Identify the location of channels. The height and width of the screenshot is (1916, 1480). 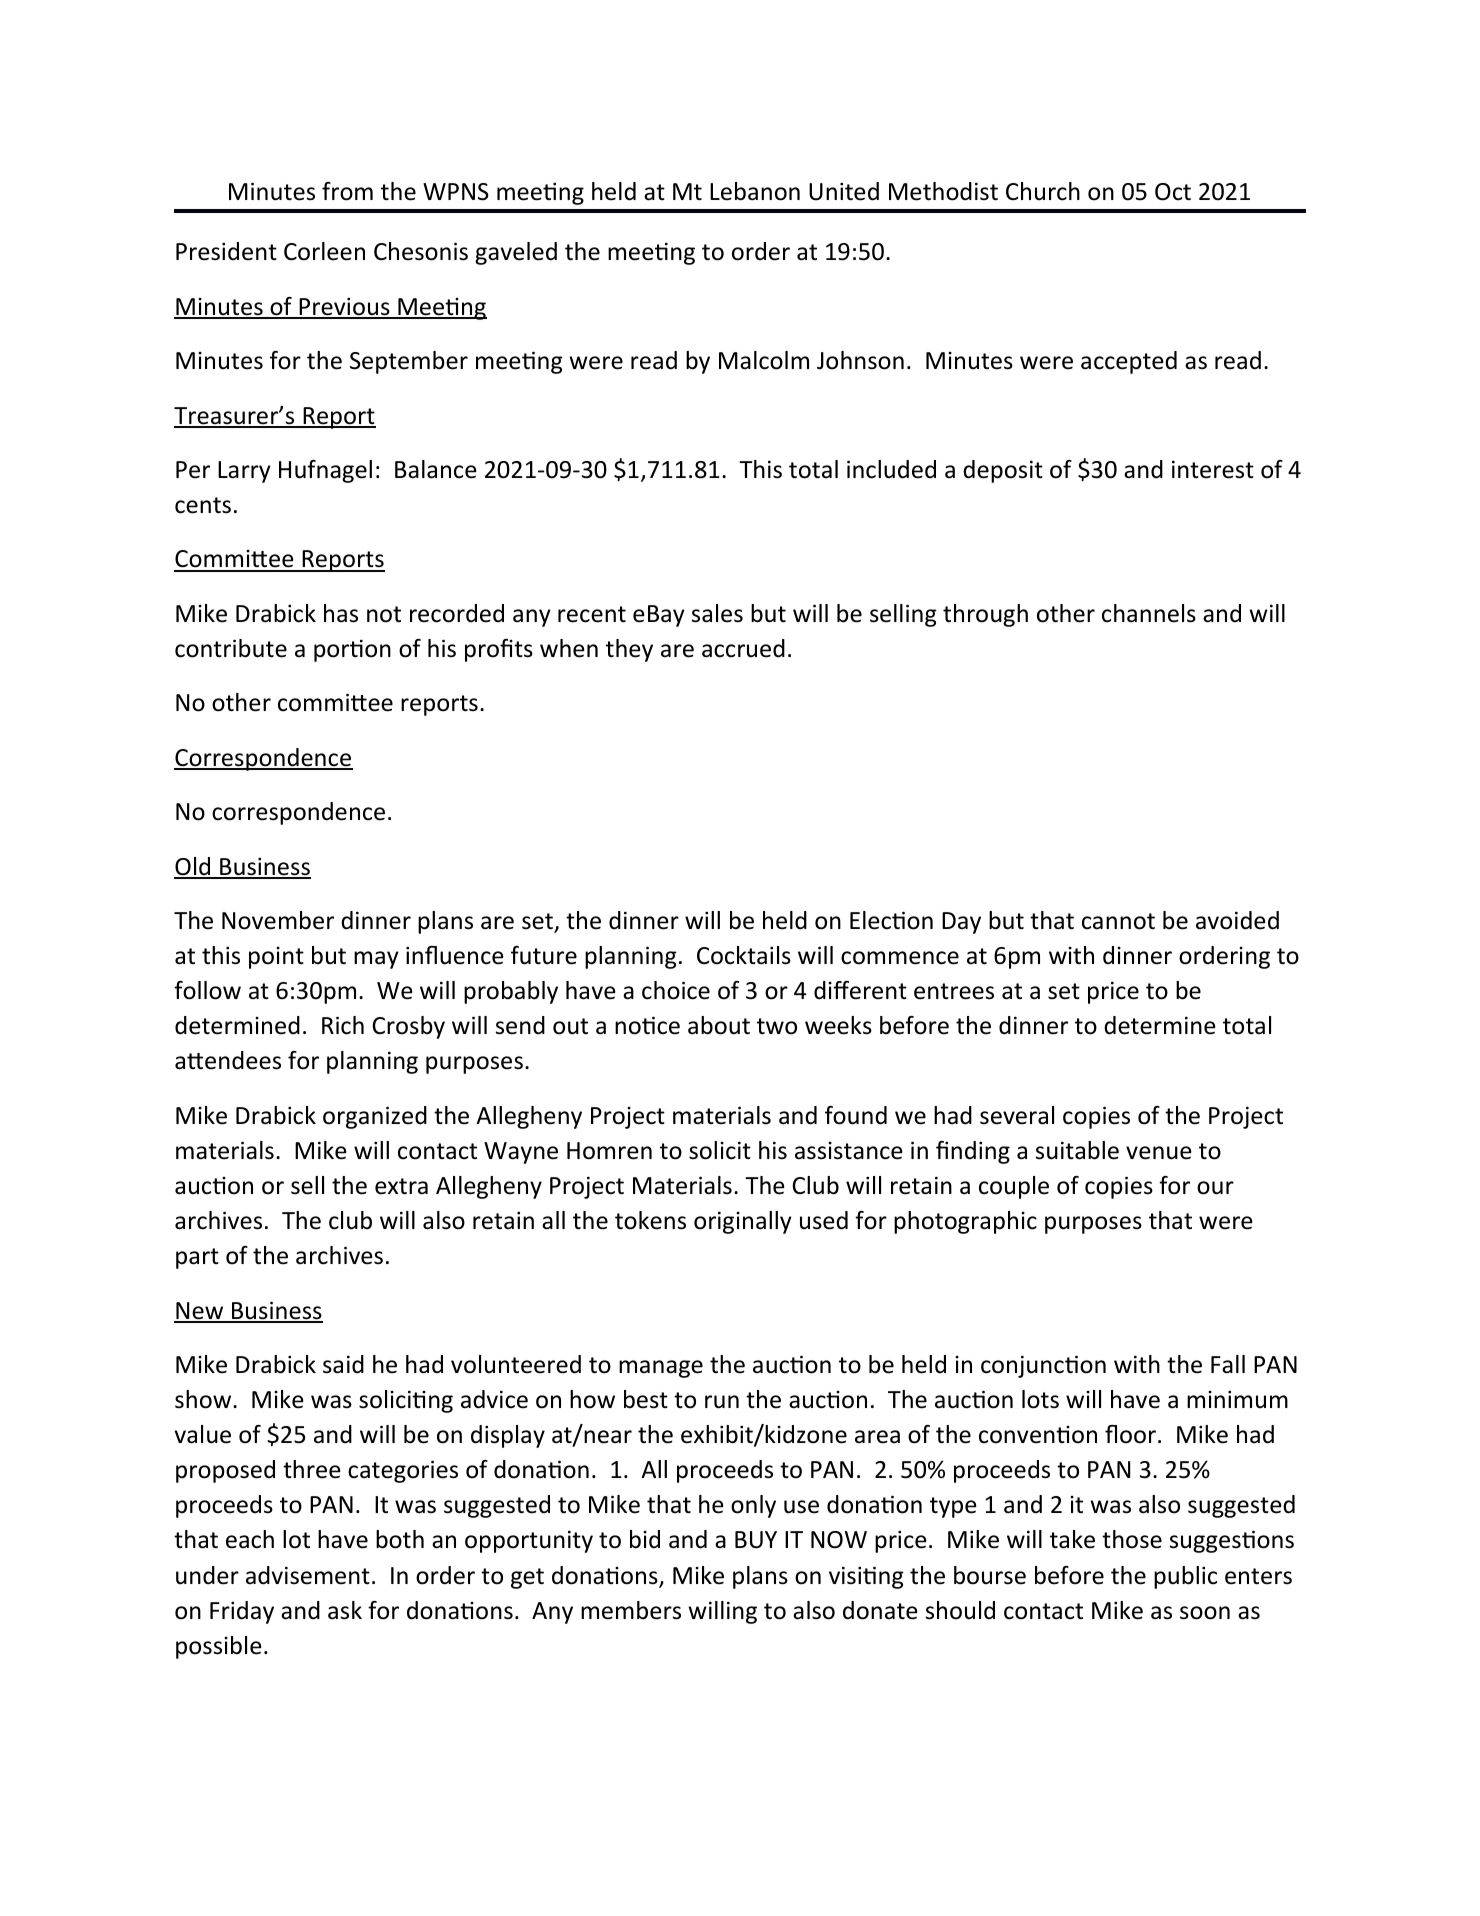
(1149, 613).
